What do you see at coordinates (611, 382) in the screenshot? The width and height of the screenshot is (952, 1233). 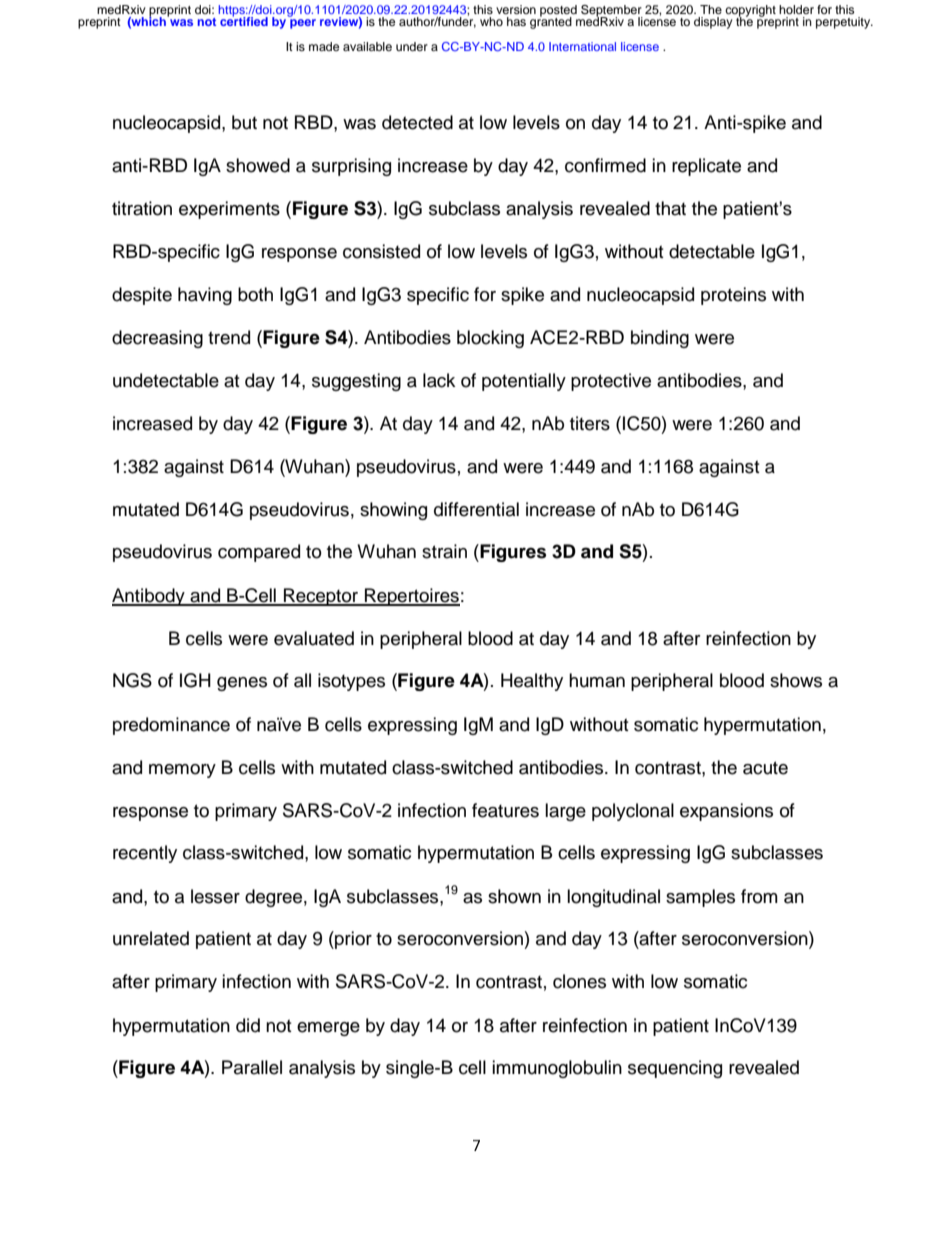 I see `protective` at bounding box center [611, 382].
